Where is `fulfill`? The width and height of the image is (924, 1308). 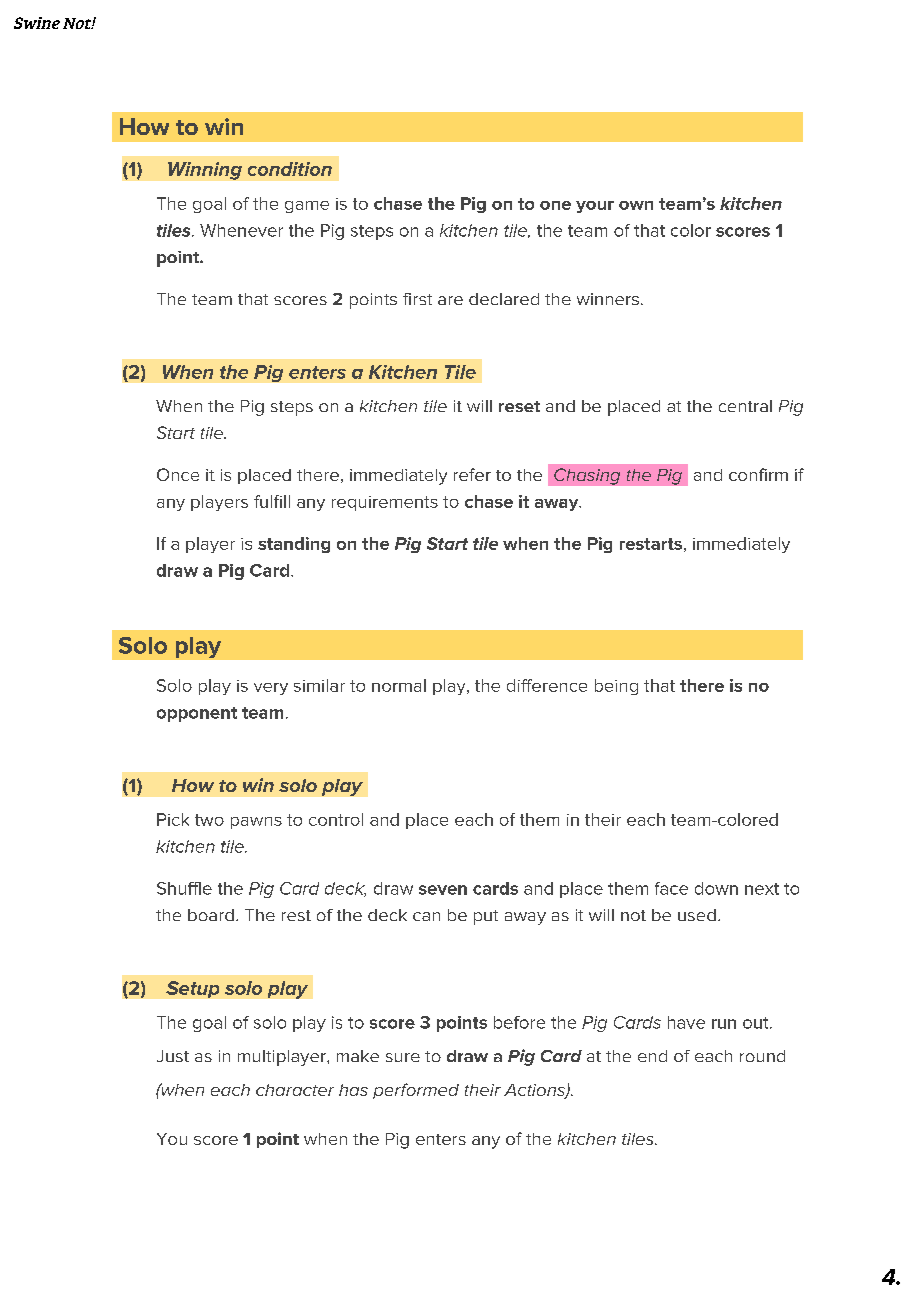 fulfill is located at coordinates (272, 501).
